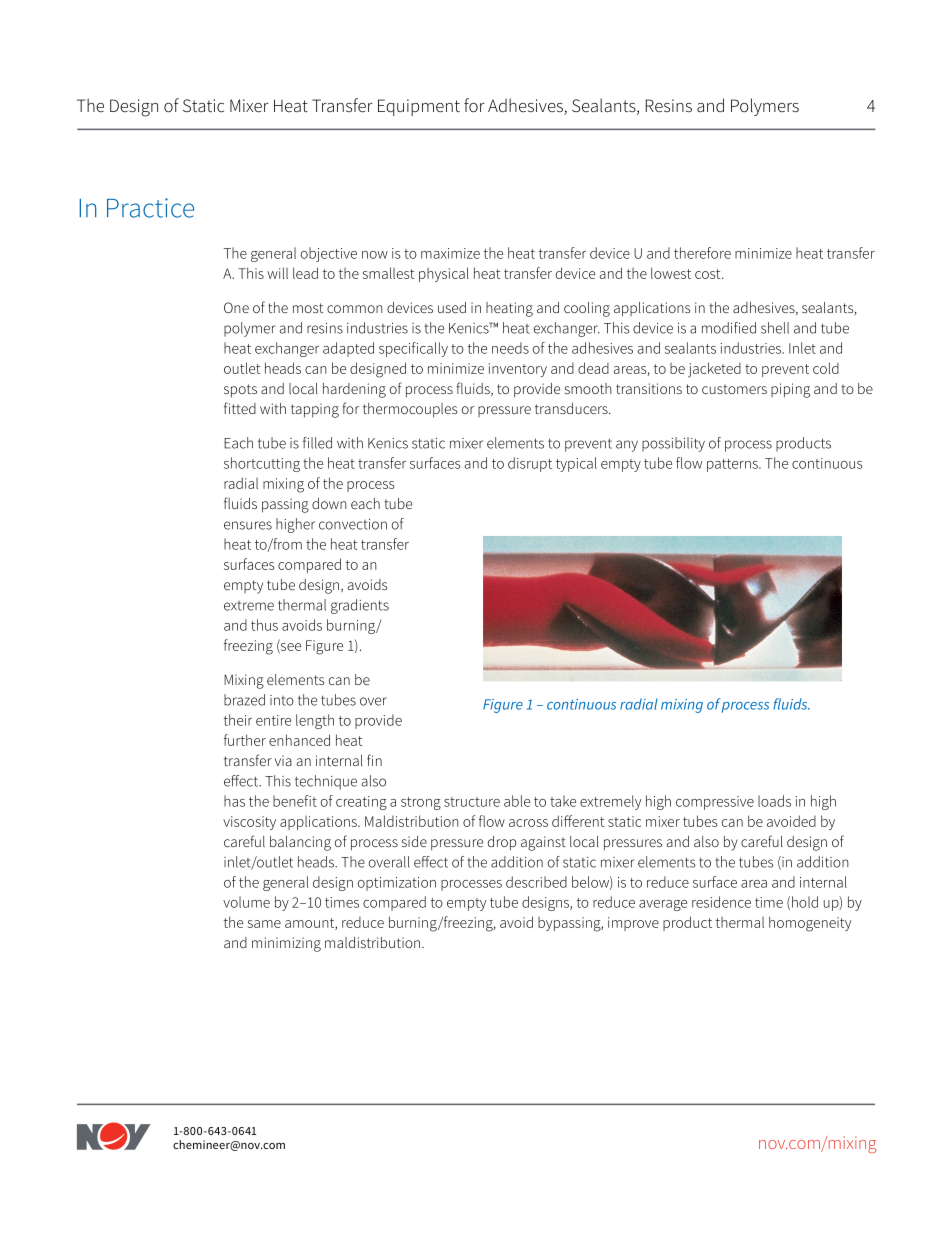  I want to click on described, so click(536, 882).
